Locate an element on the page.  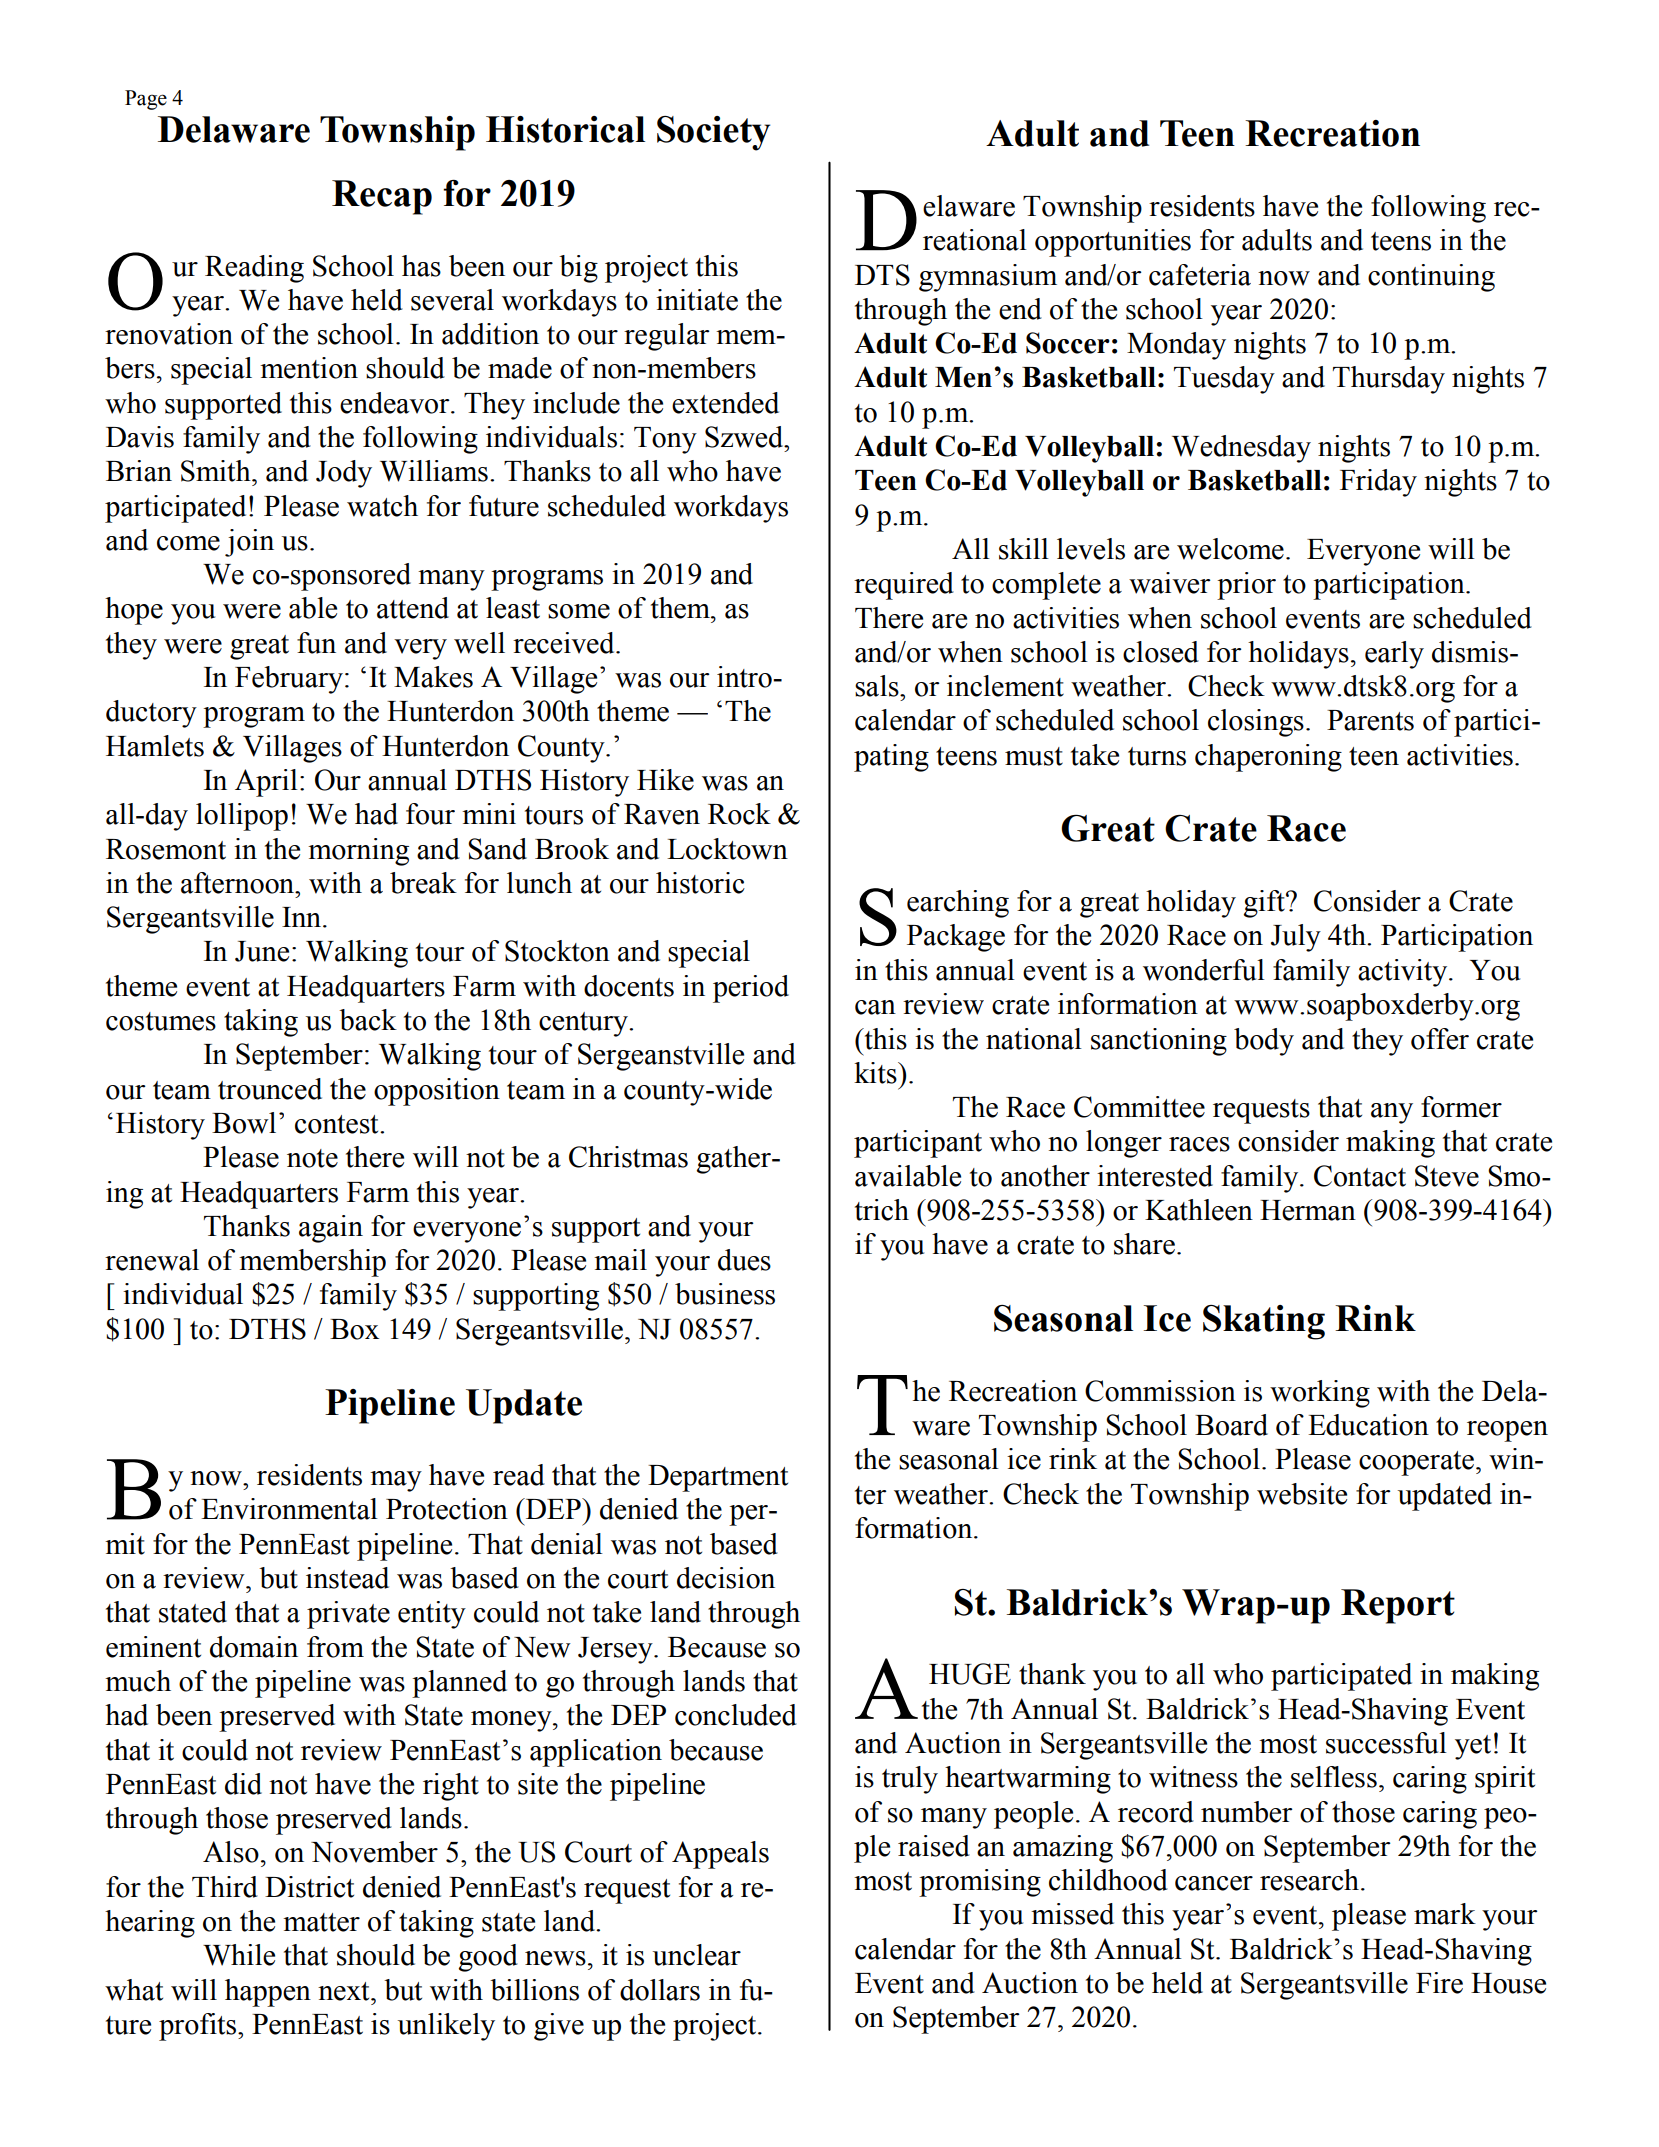
Rock is located at coordinates (739, 814).
